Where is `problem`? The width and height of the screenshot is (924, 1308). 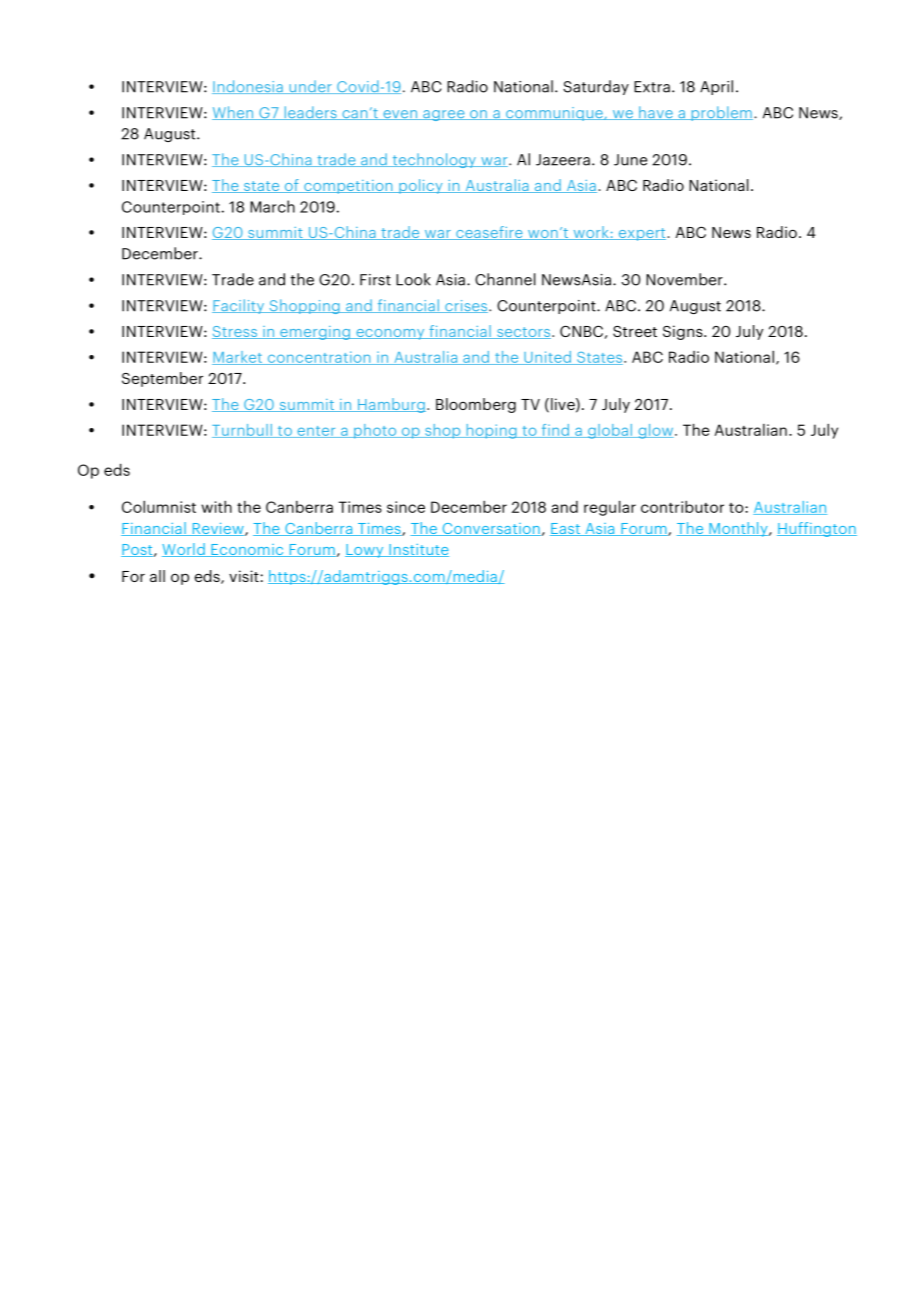 problem is located at coordinates (721, 113).
